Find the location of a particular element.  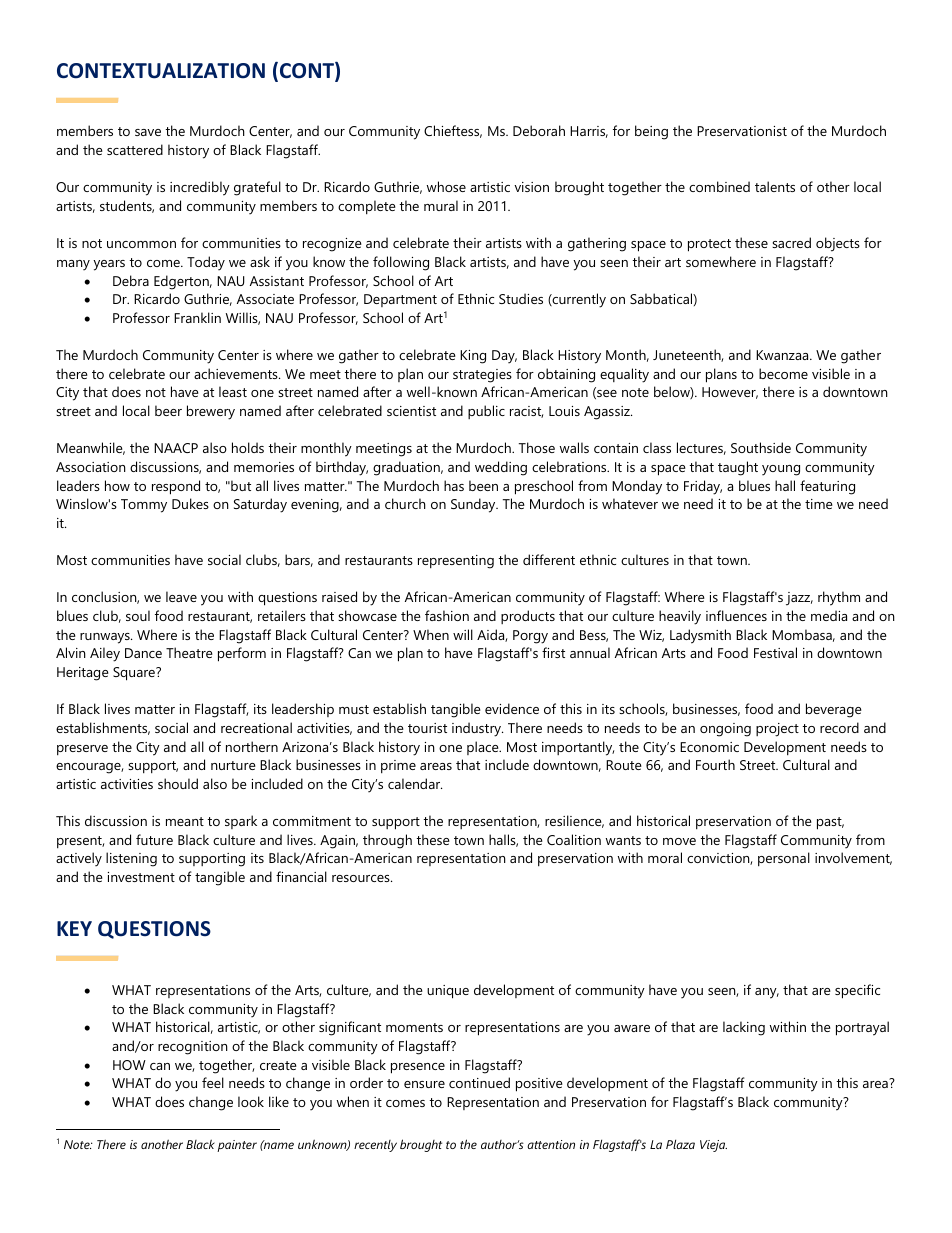

feel is located at coordinates (213, 1082).
